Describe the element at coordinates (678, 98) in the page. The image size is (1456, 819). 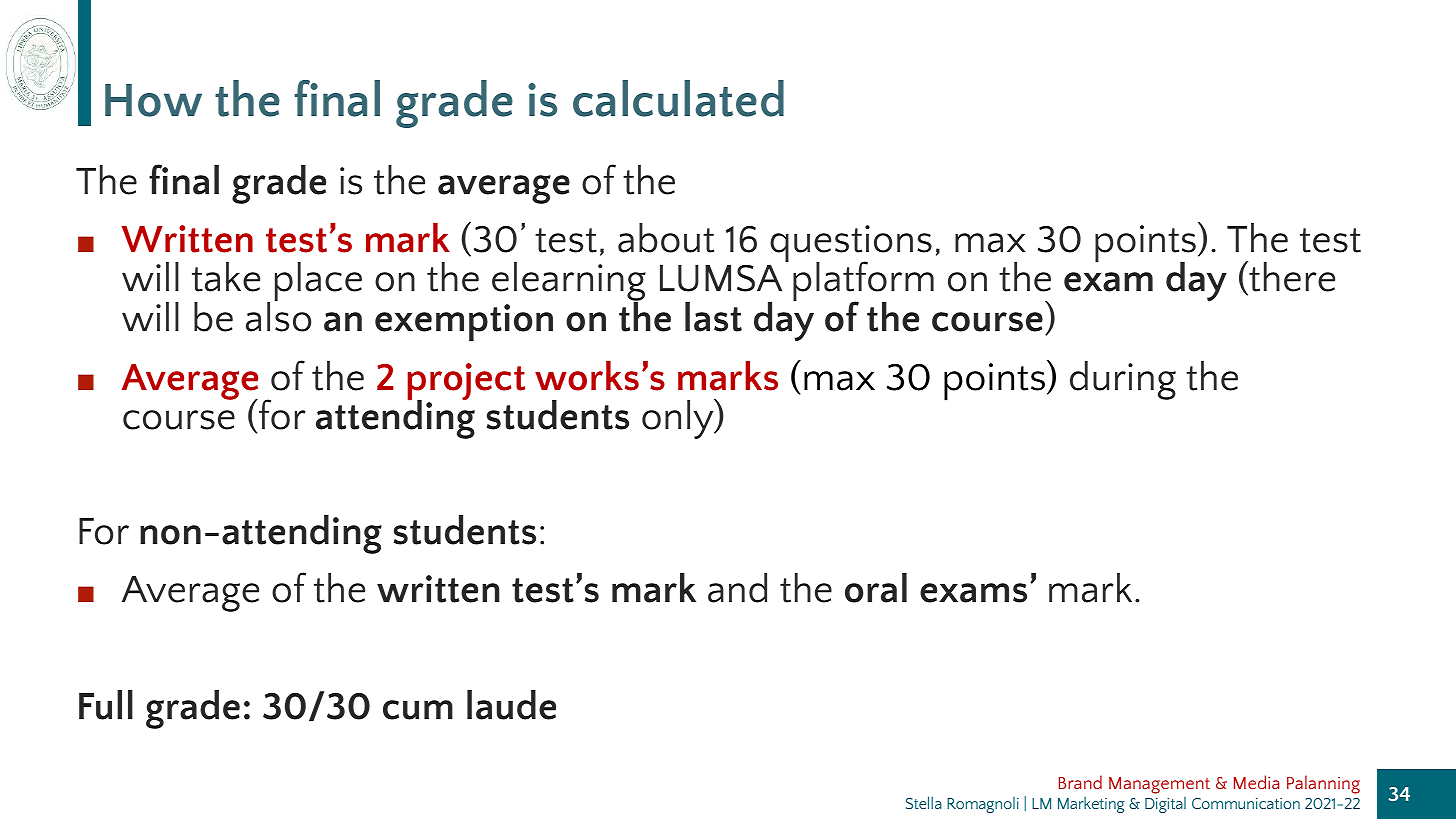
I see `calculated` at that location.
